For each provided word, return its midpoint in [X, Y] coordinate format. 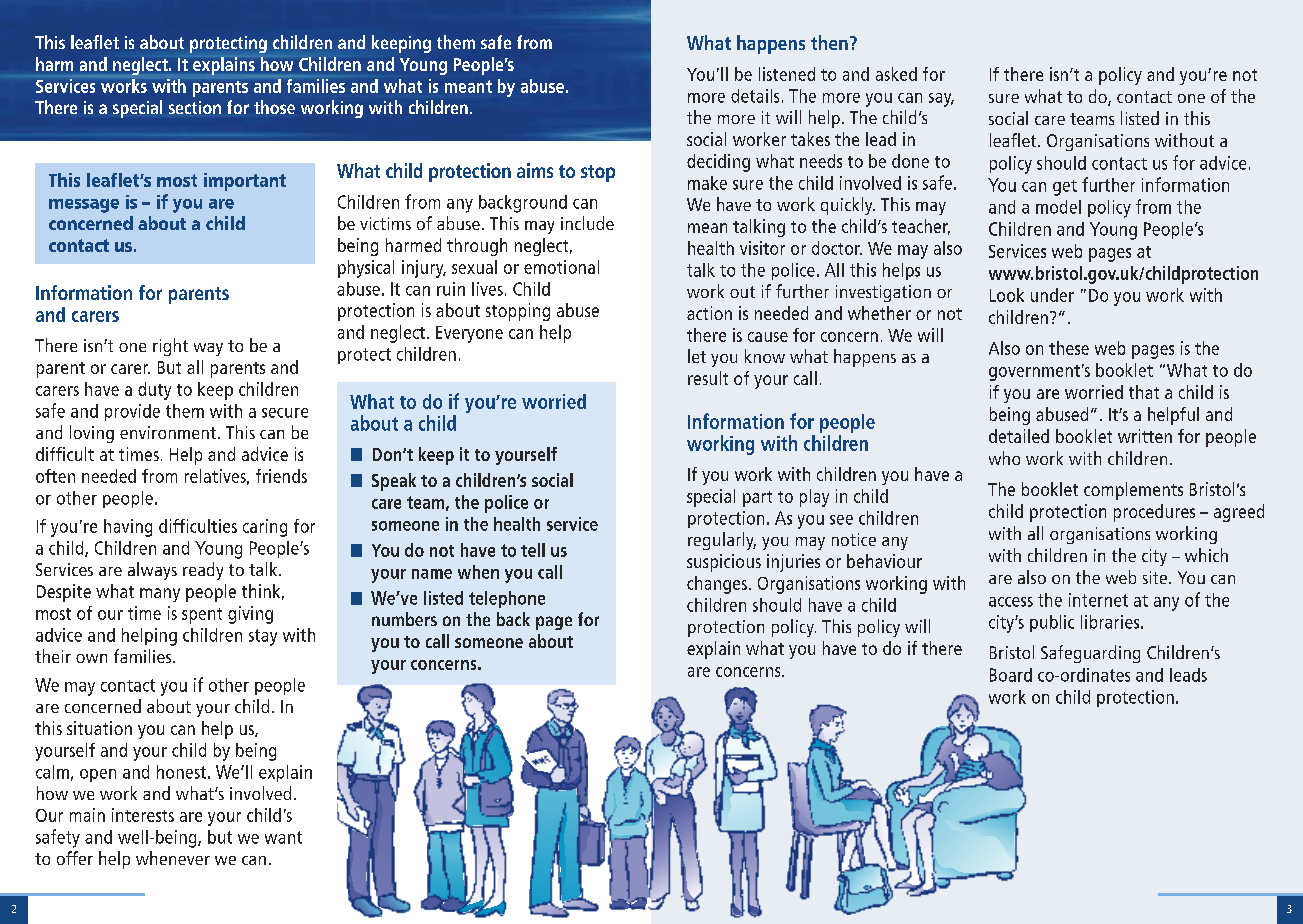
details [755, 96]
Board [1011, 675]
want [283, 837]
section [195, 107]
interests [143, 815]
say [941, 100]
